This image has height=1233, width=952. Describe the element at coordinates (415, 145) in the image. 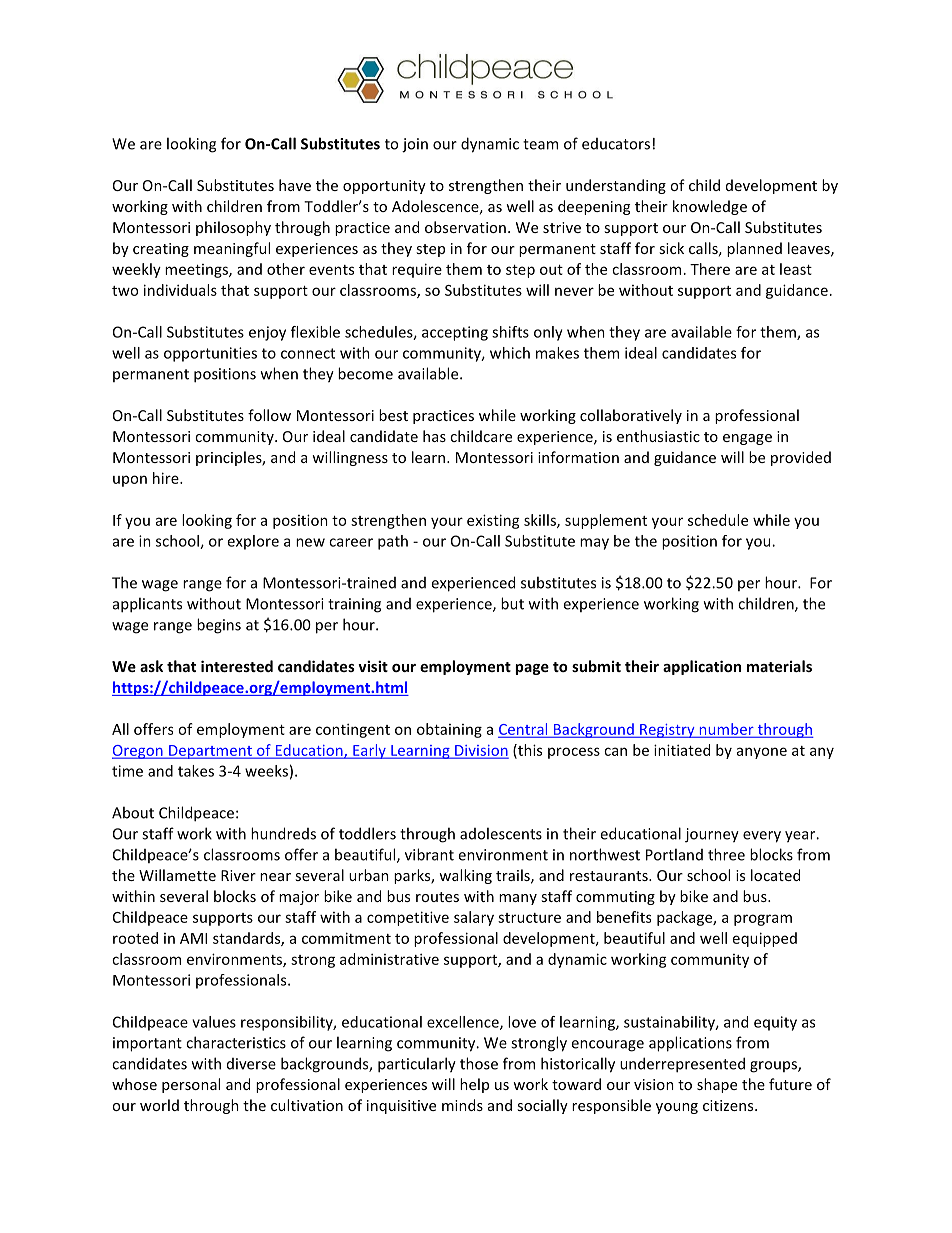

I see `join` at that location.
